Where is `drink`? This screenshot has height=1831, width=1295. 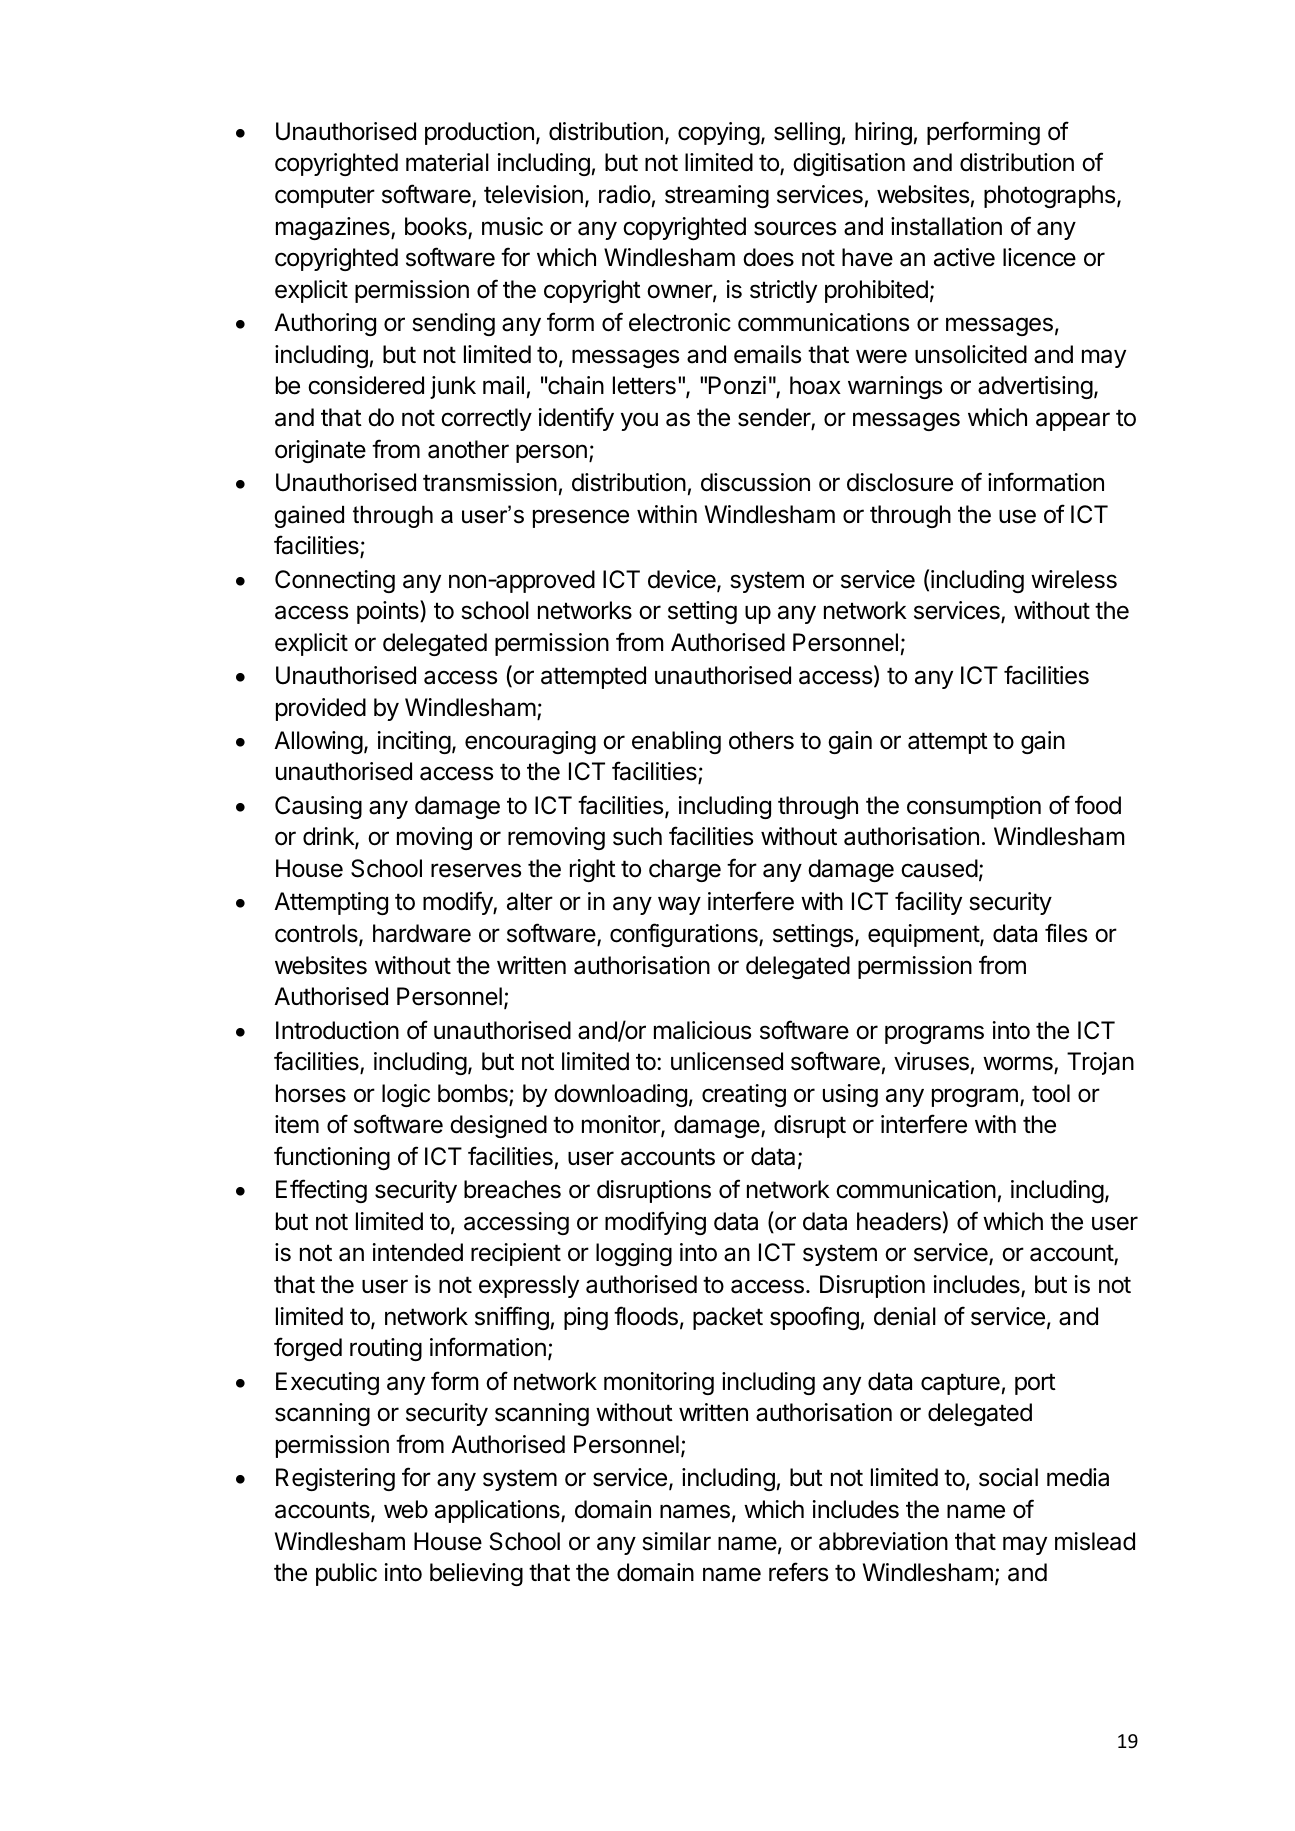 drink is located at coordinates (329, 838).
